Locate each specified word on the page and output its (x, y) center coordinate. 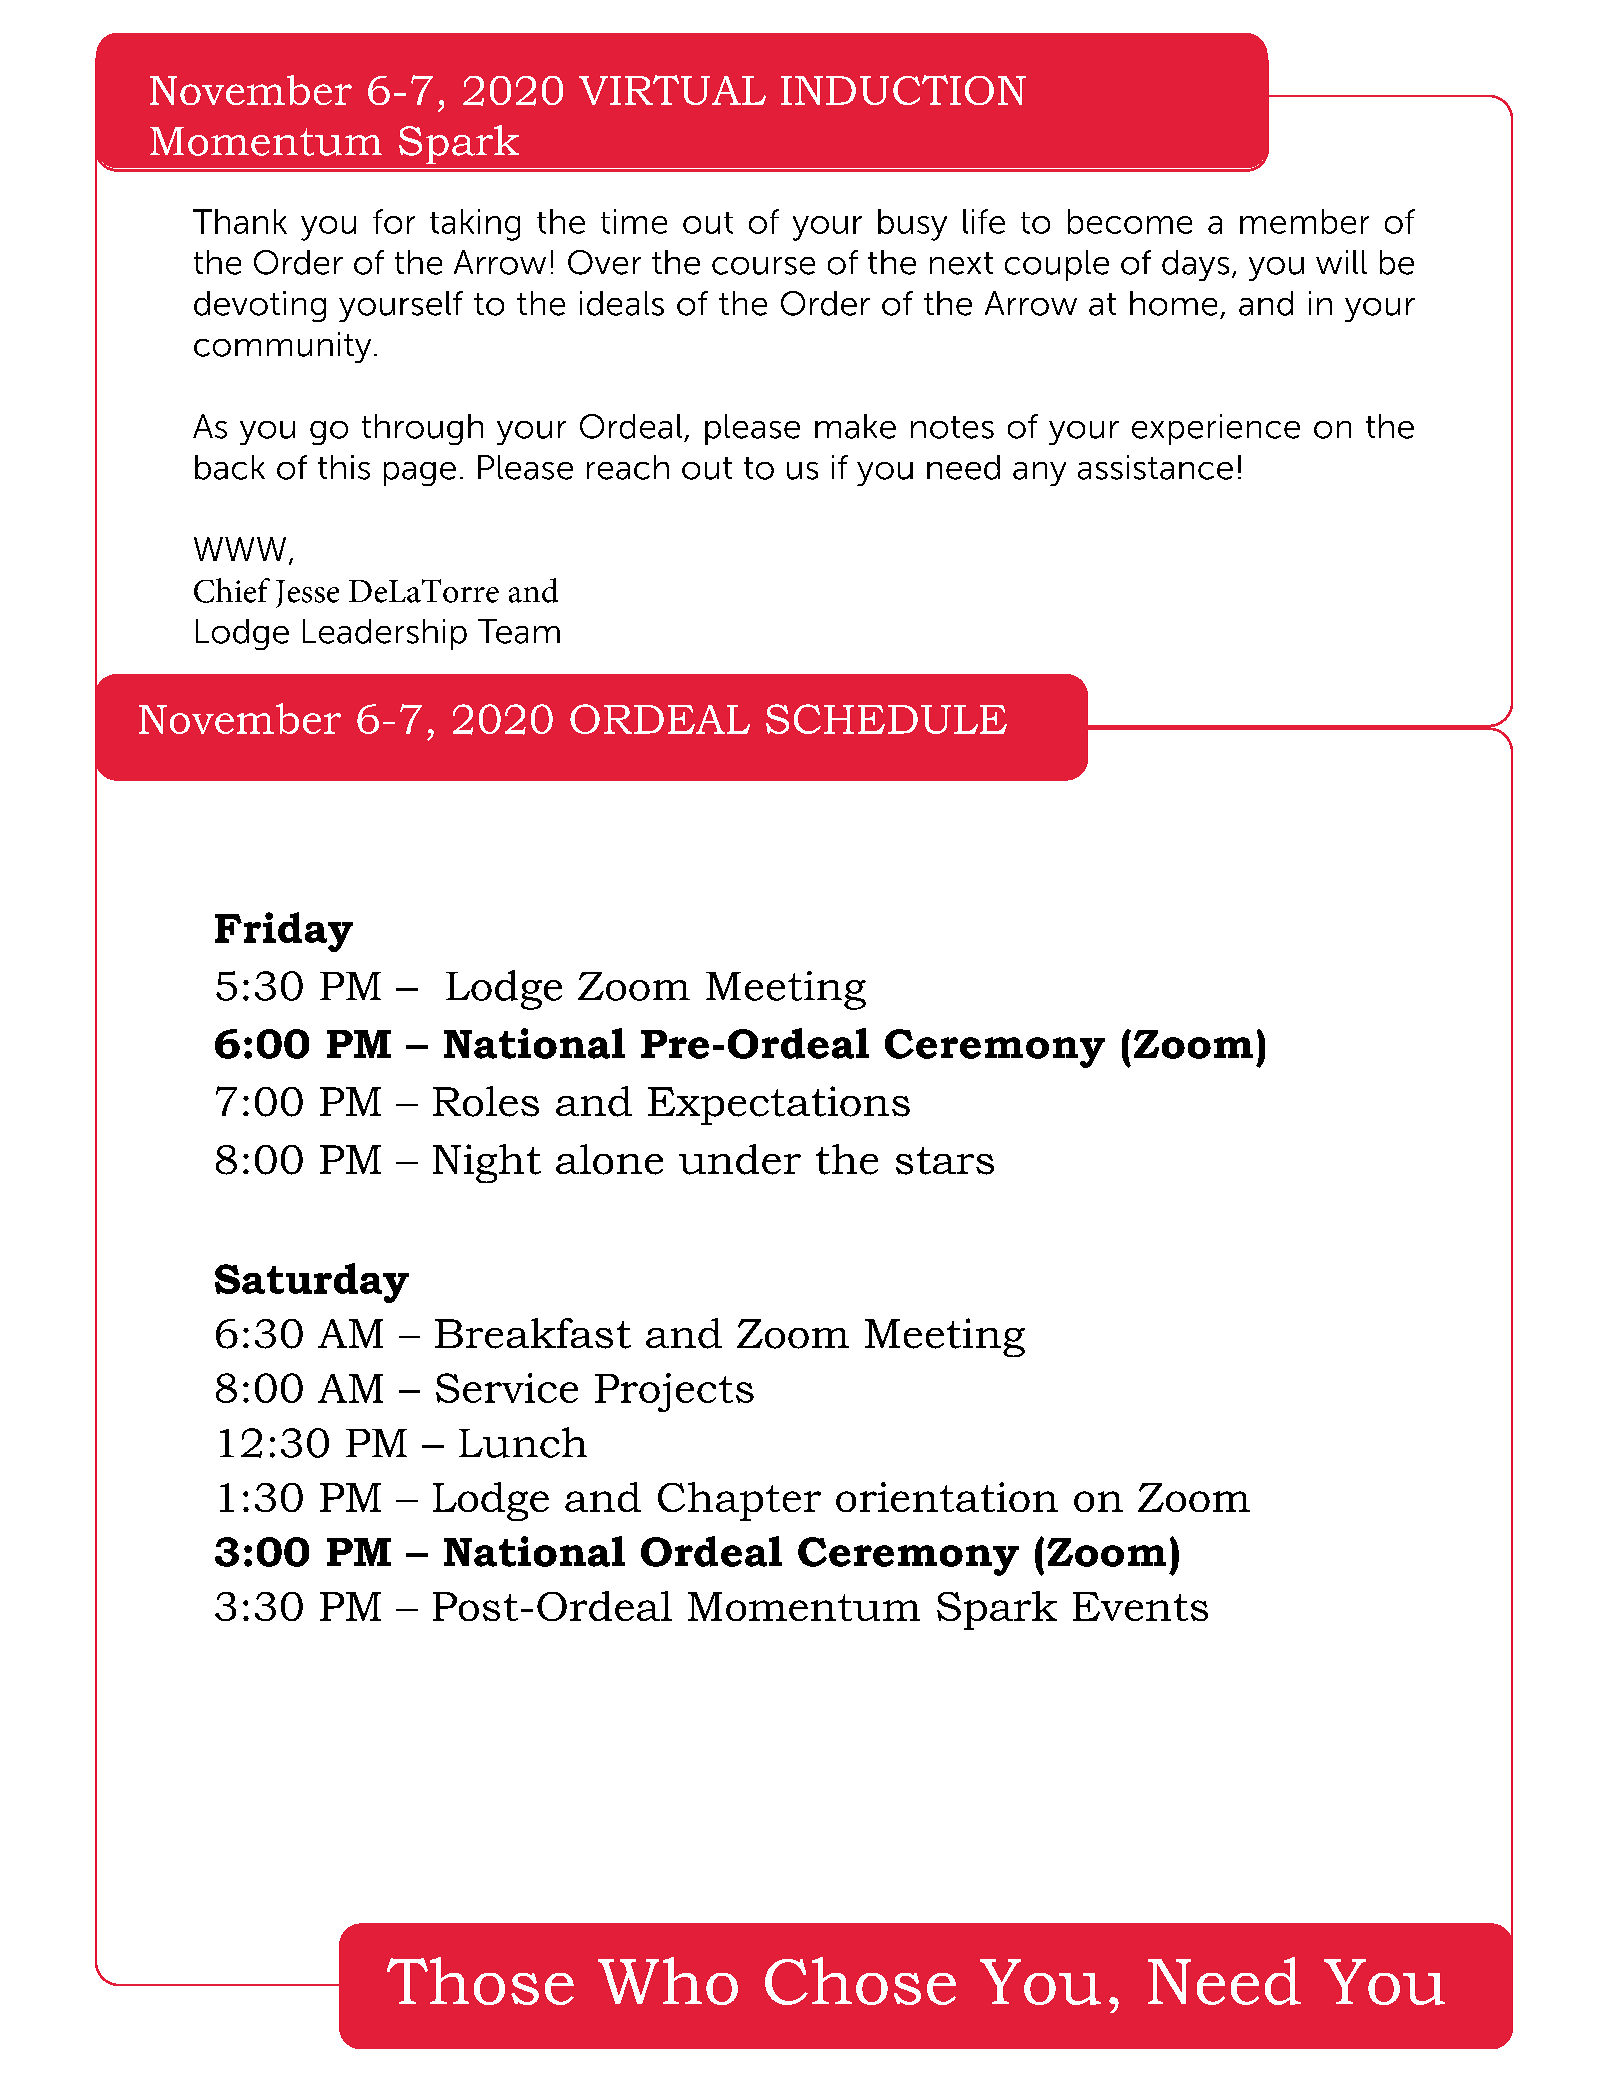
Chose (860, 1981)
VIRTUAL (672, 90)
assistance (1155, 467)
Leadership (385, 634)
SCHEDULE (886, 719)
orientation (947, 1497)
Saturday (312, 1283)
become (1130, 221)
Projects (674, 1392)
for (394, 221)
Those (480, 1981)
